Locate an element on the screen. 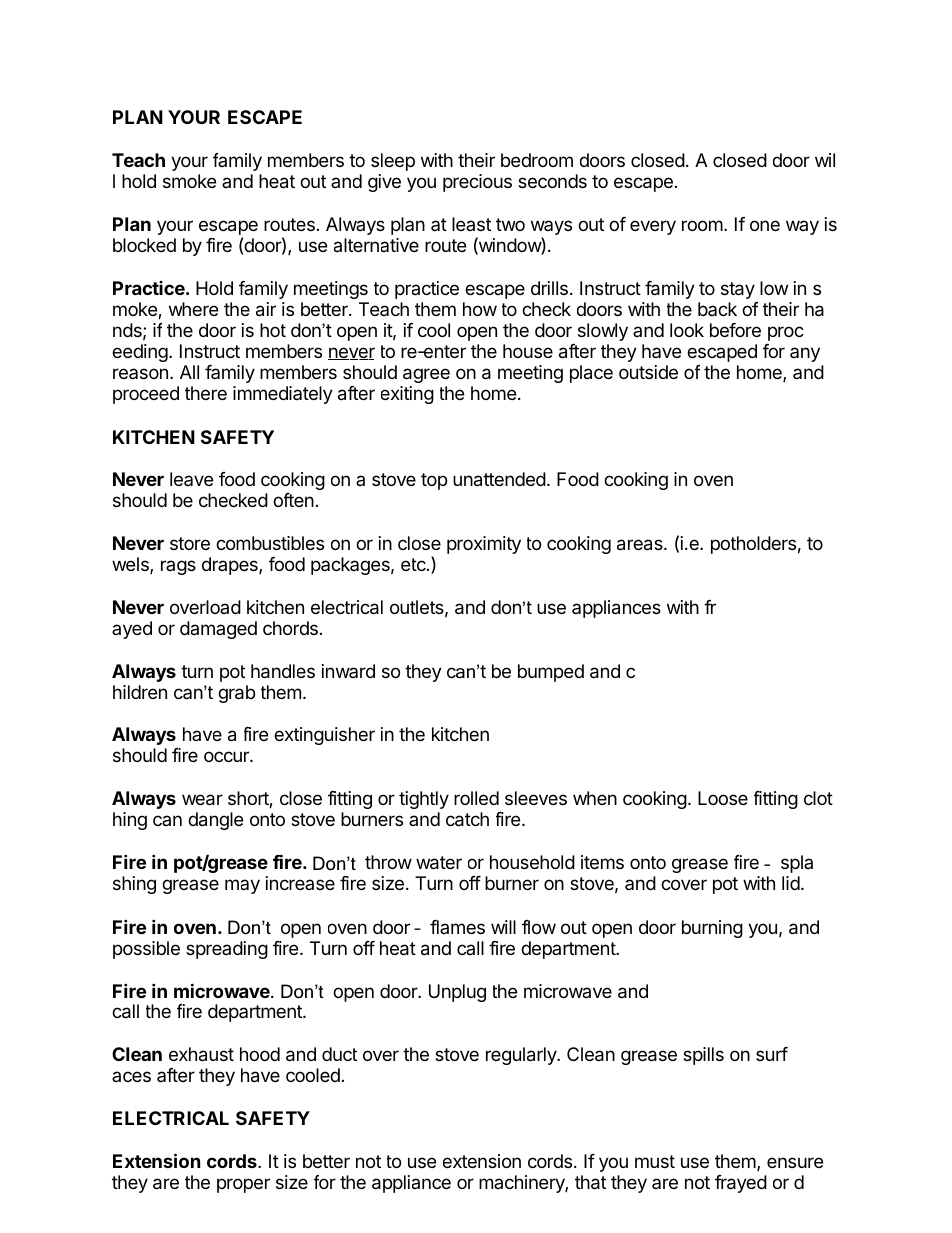 The image size is (952, 1233). one is located at coordinates (765, 225).
